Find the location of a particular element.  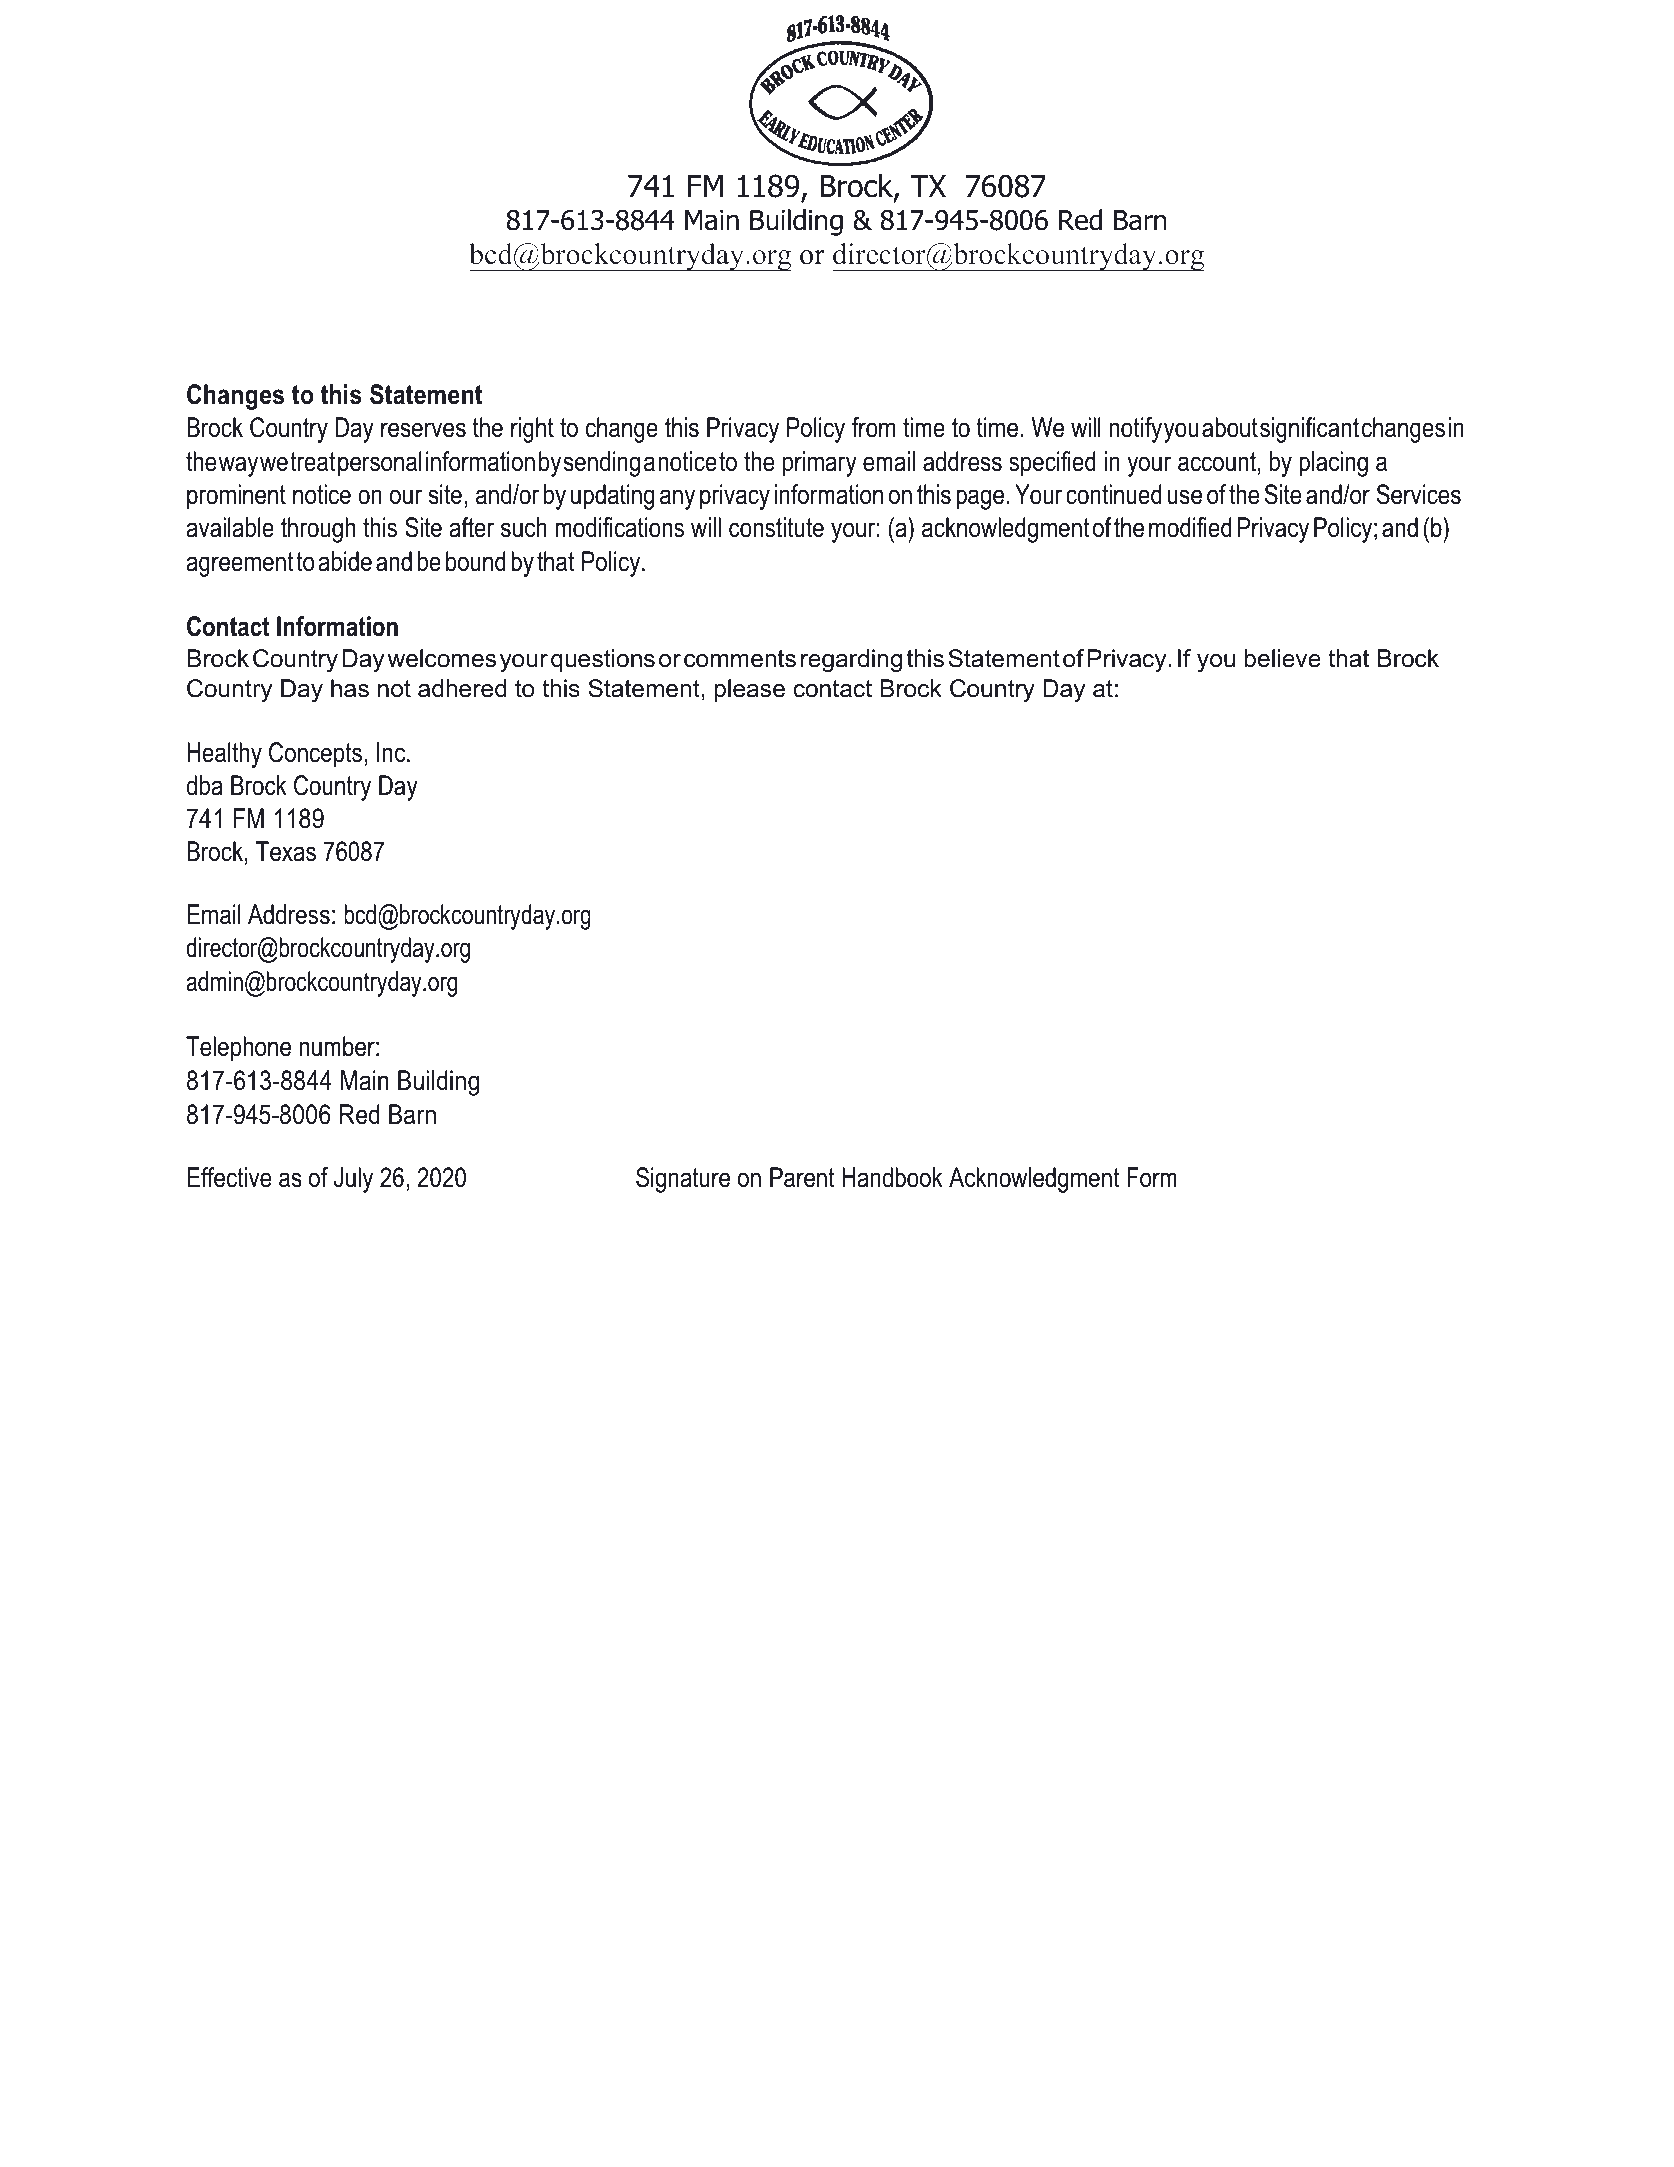

has is located at coordinates (350, 688).
